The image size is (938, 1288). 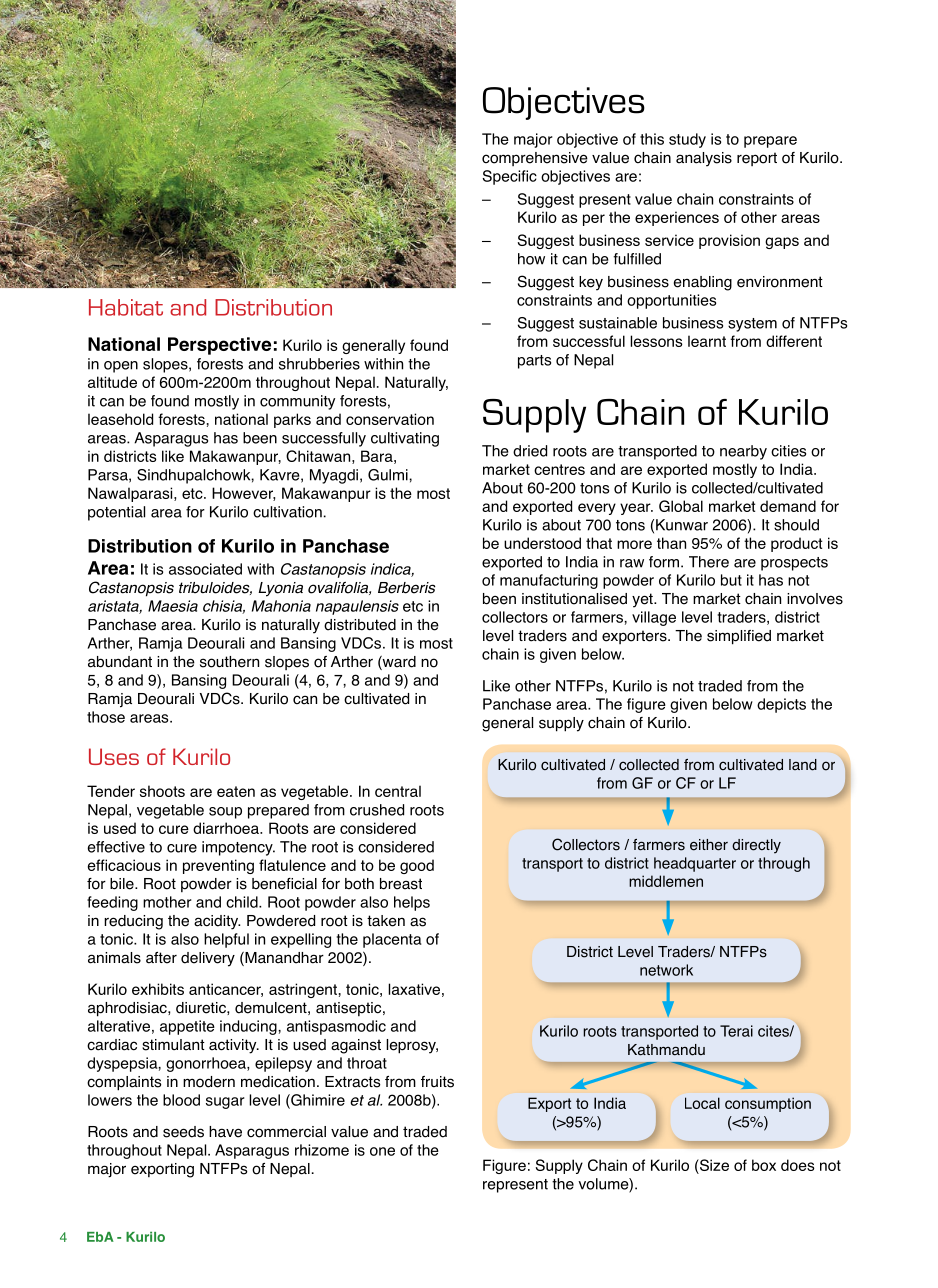 I want to click on simplified, so click(x=739, y=637).
